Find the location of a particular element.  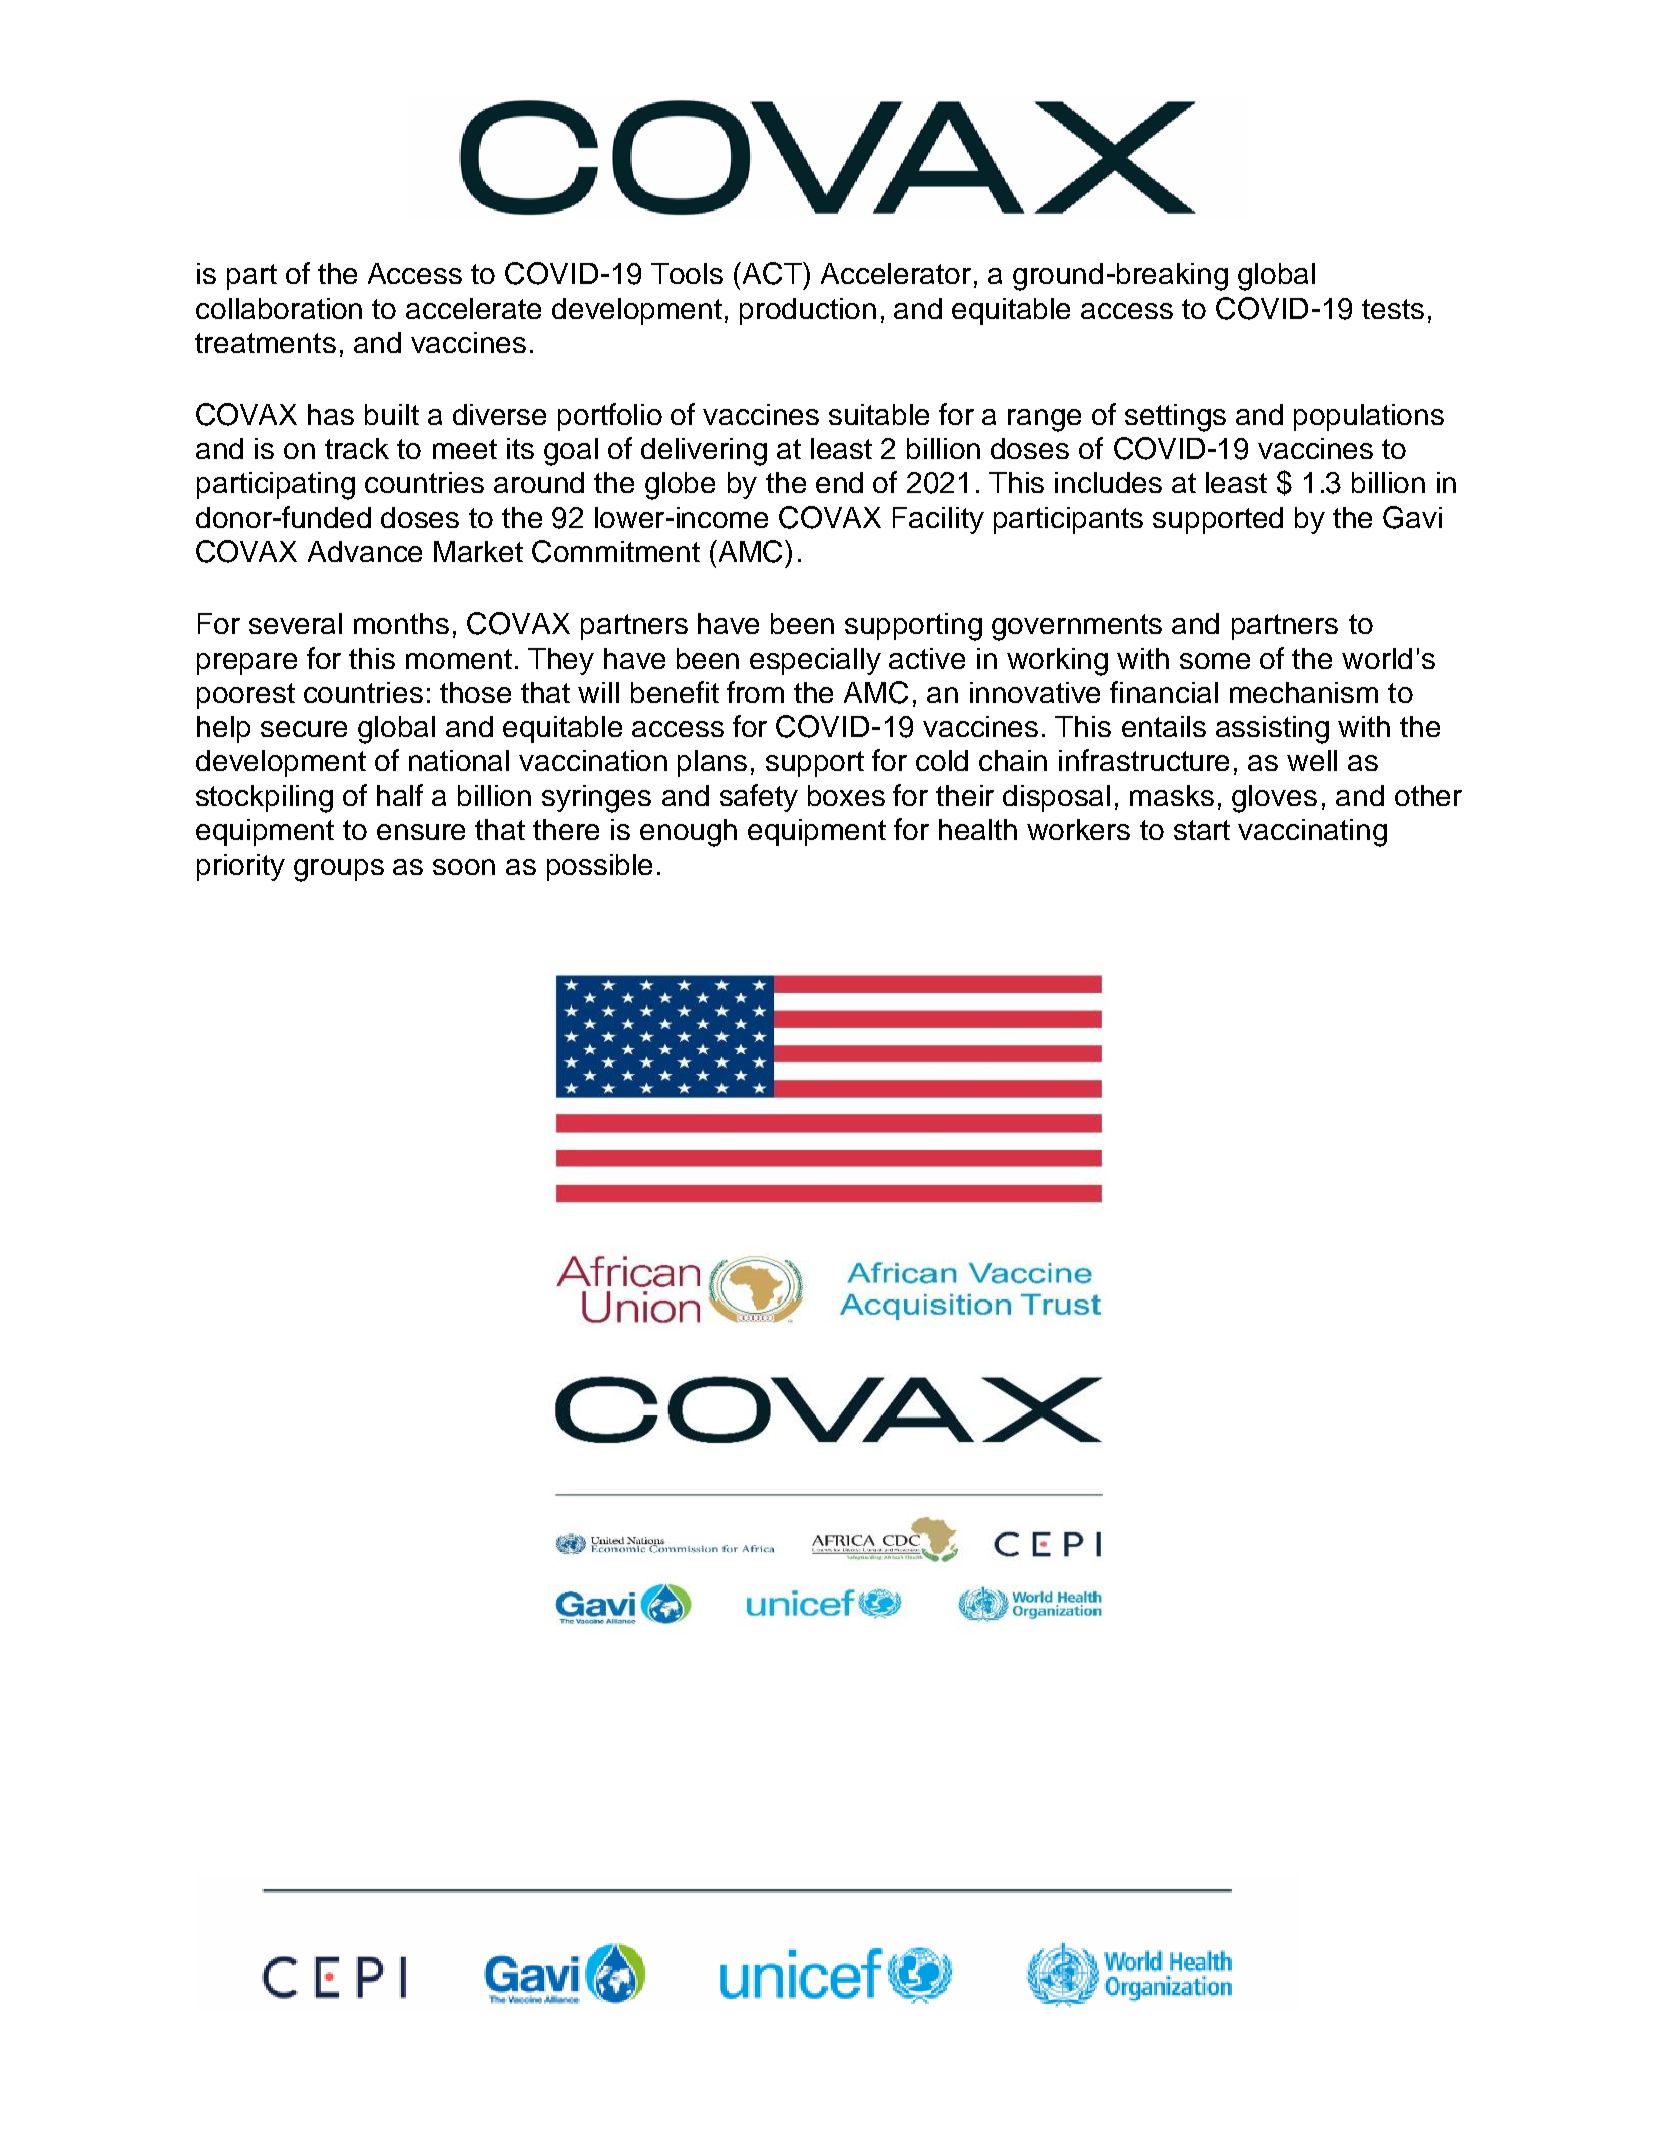

production is located at coordinates (808, 311).
